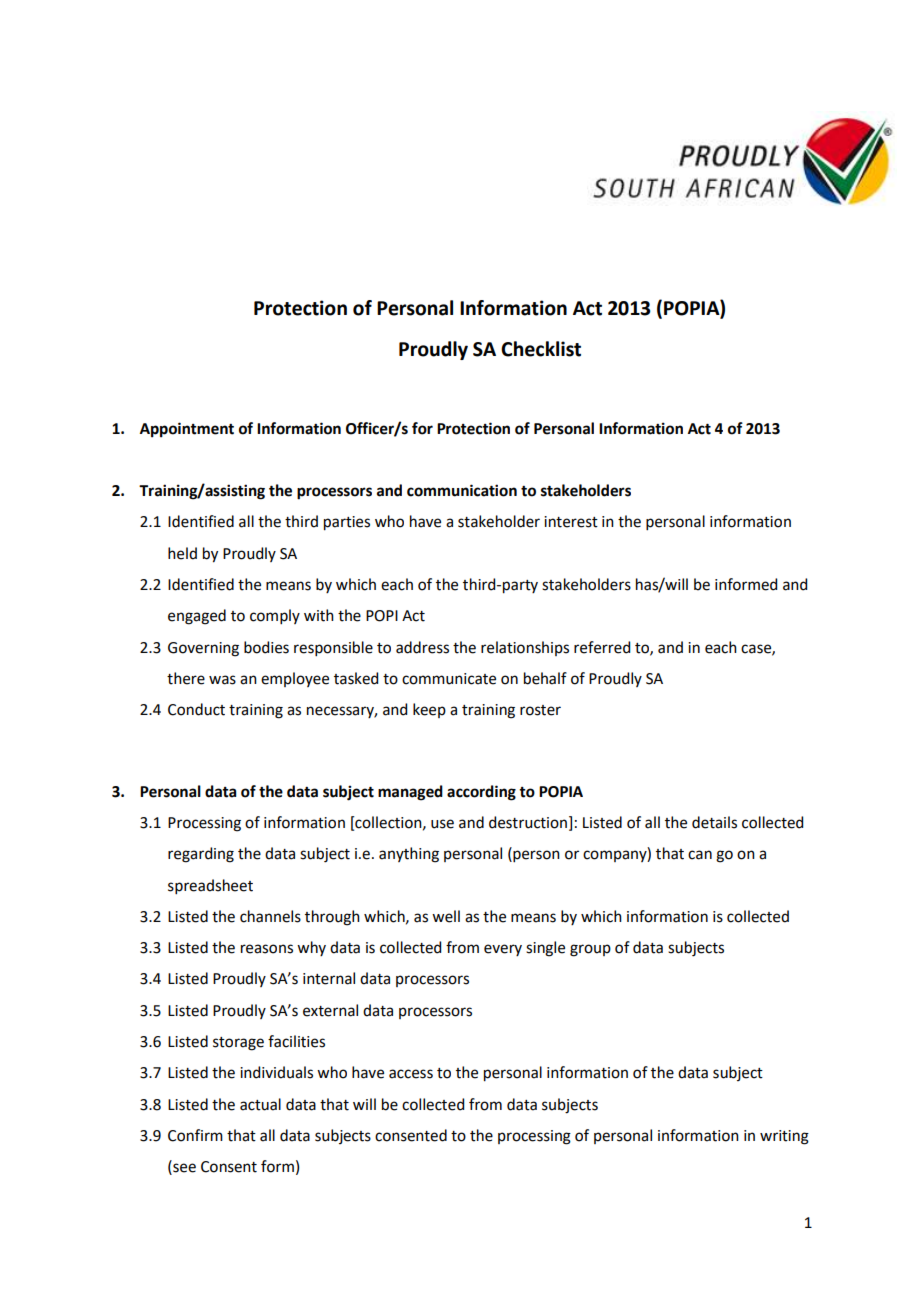  Describe the element at coordinates (449, 679) in the page. I see `communicate` at that location.
